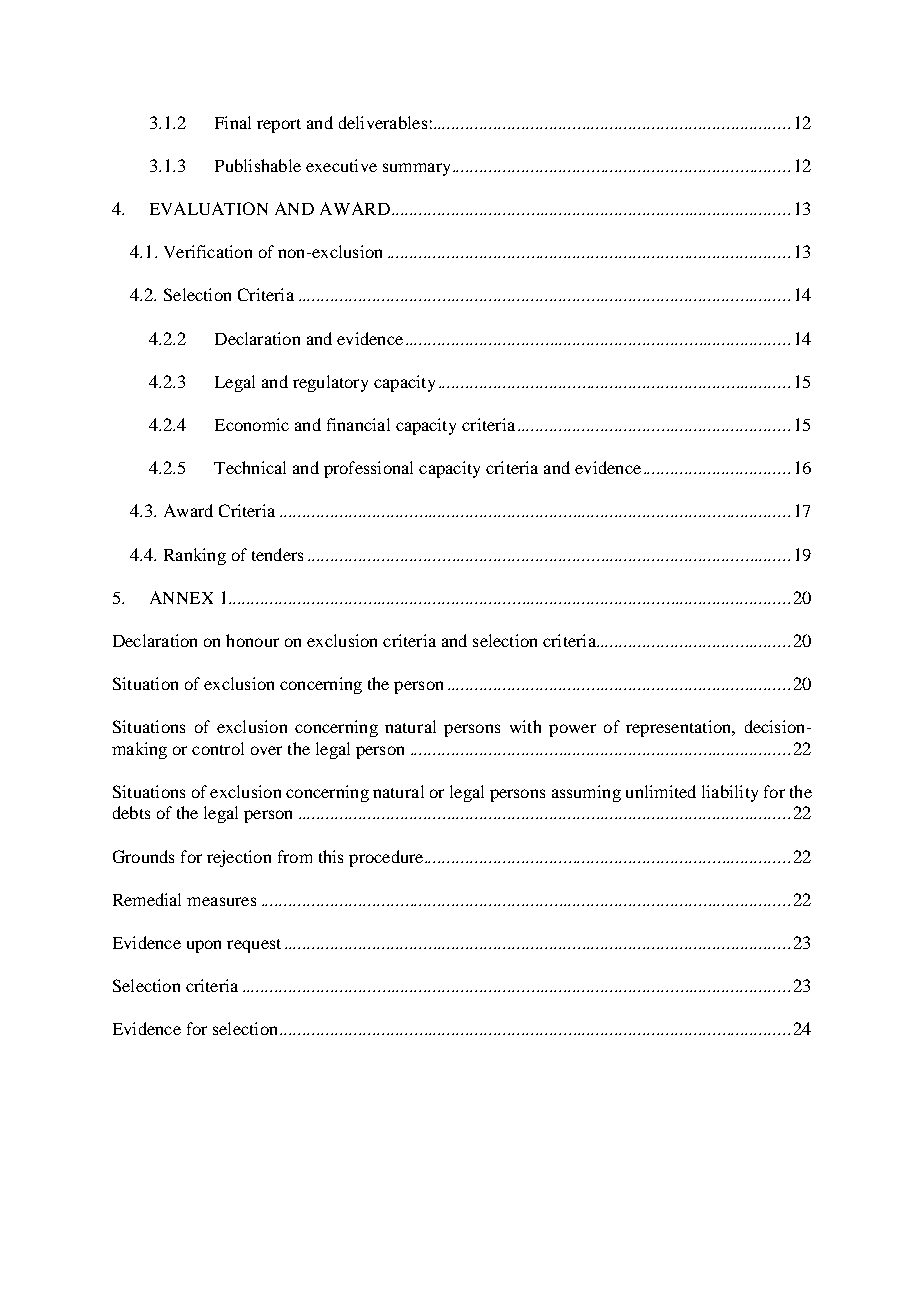  Describe the element at coordinates (368, 469) in the screenshot. I see `professional` at that location.
